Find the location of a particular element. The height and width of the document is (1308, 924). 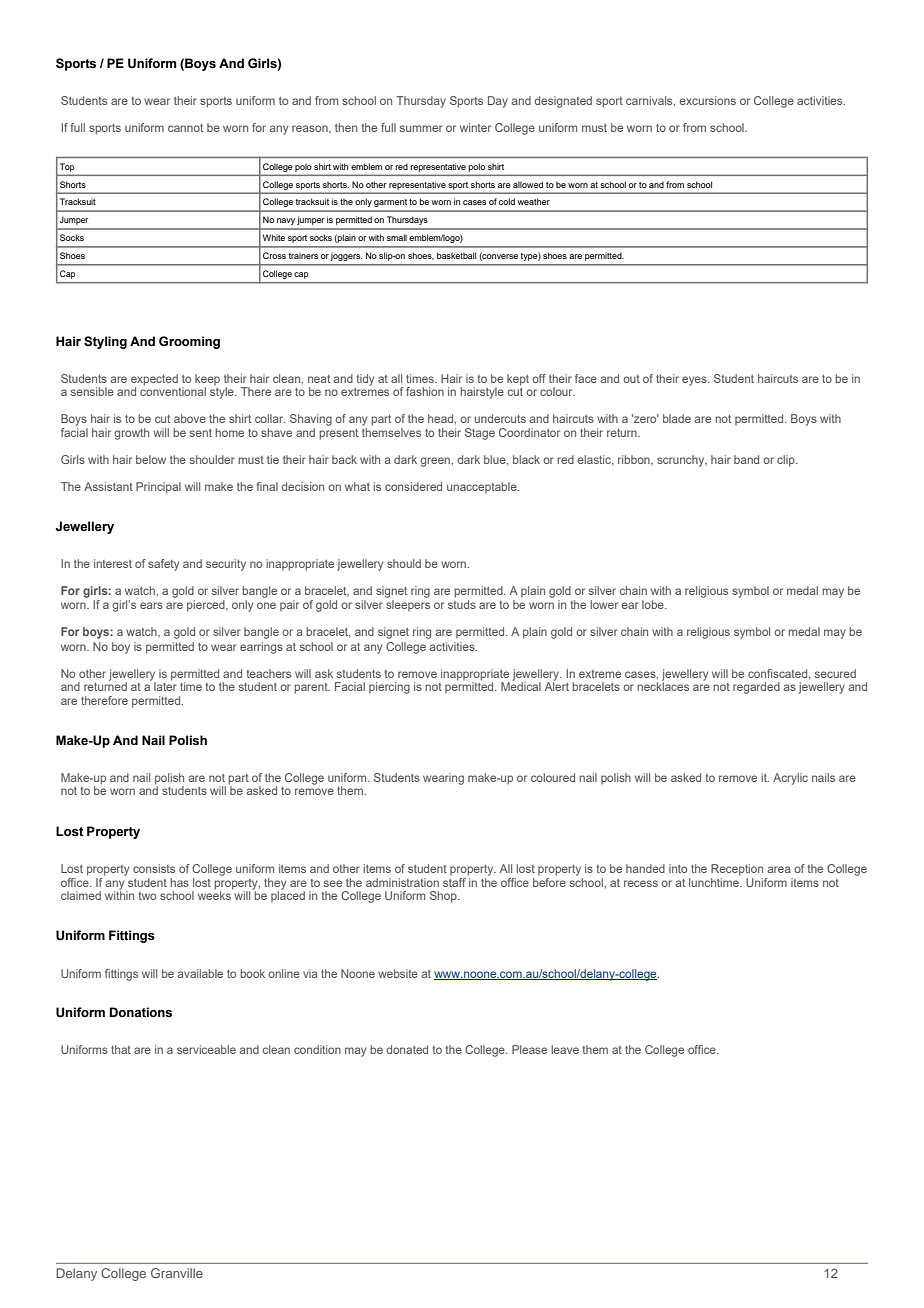

cannot is located at coordinates (185, 128).
